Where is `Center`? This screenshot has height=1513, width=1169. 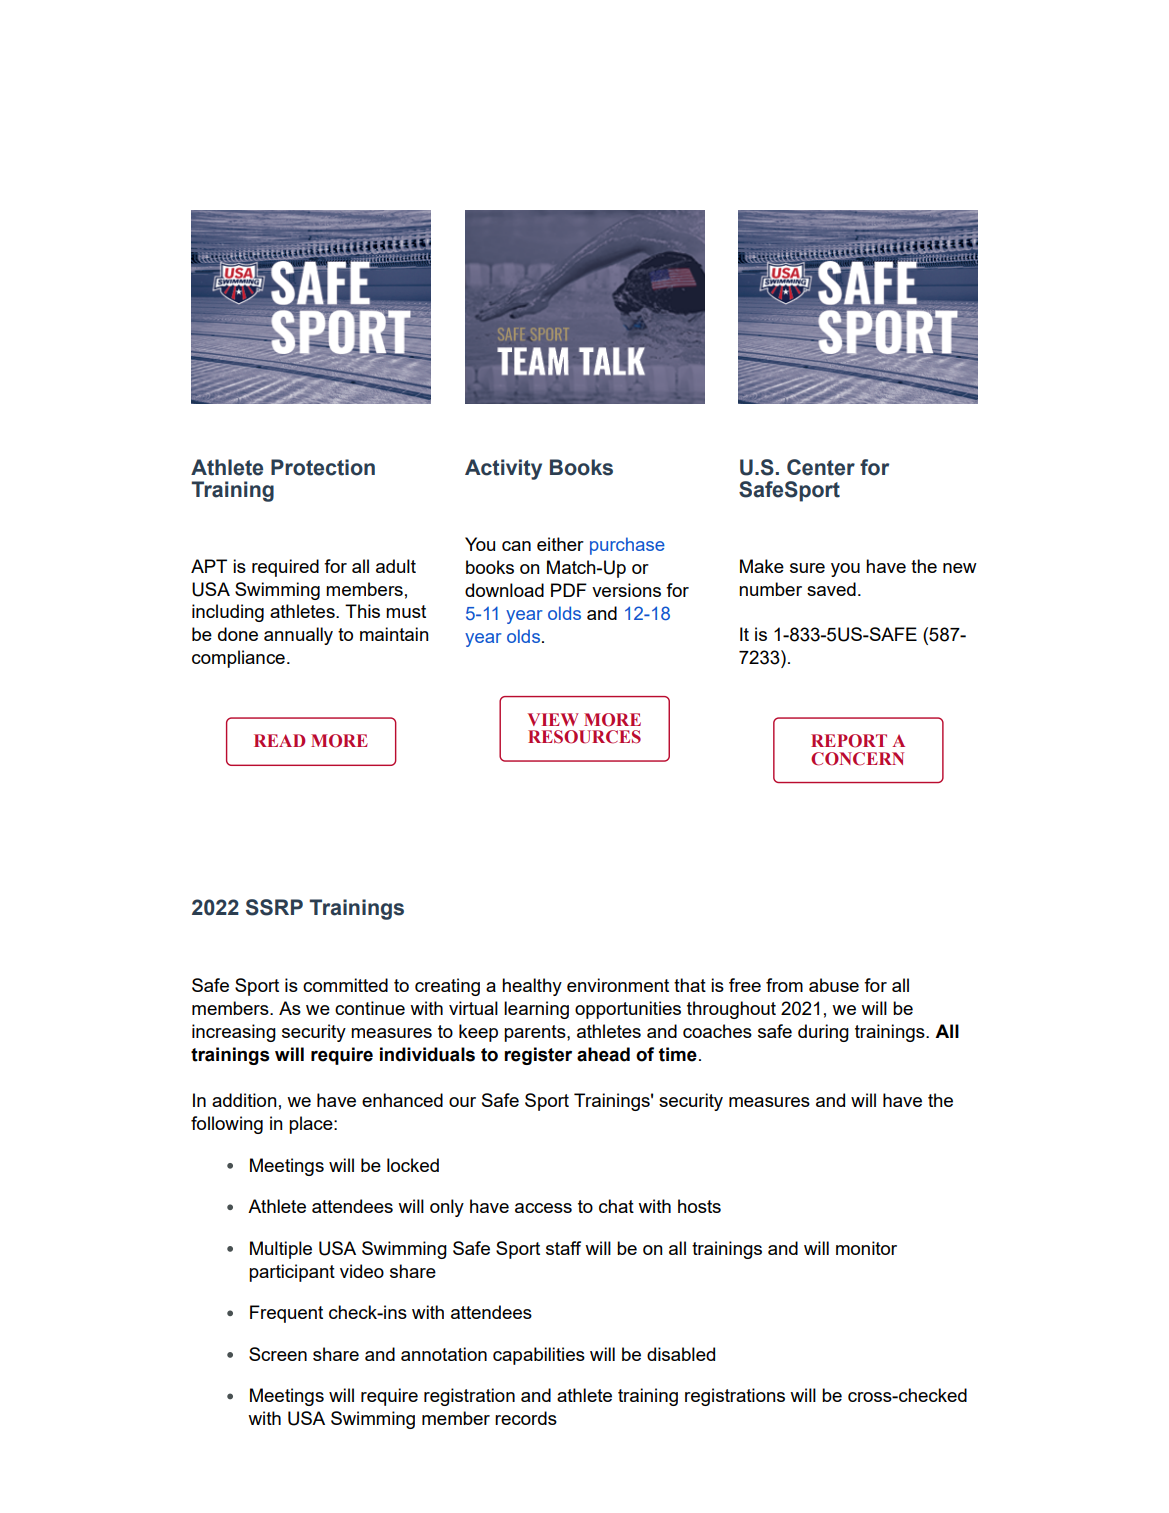 Center is located at coordinates (821, 467).
